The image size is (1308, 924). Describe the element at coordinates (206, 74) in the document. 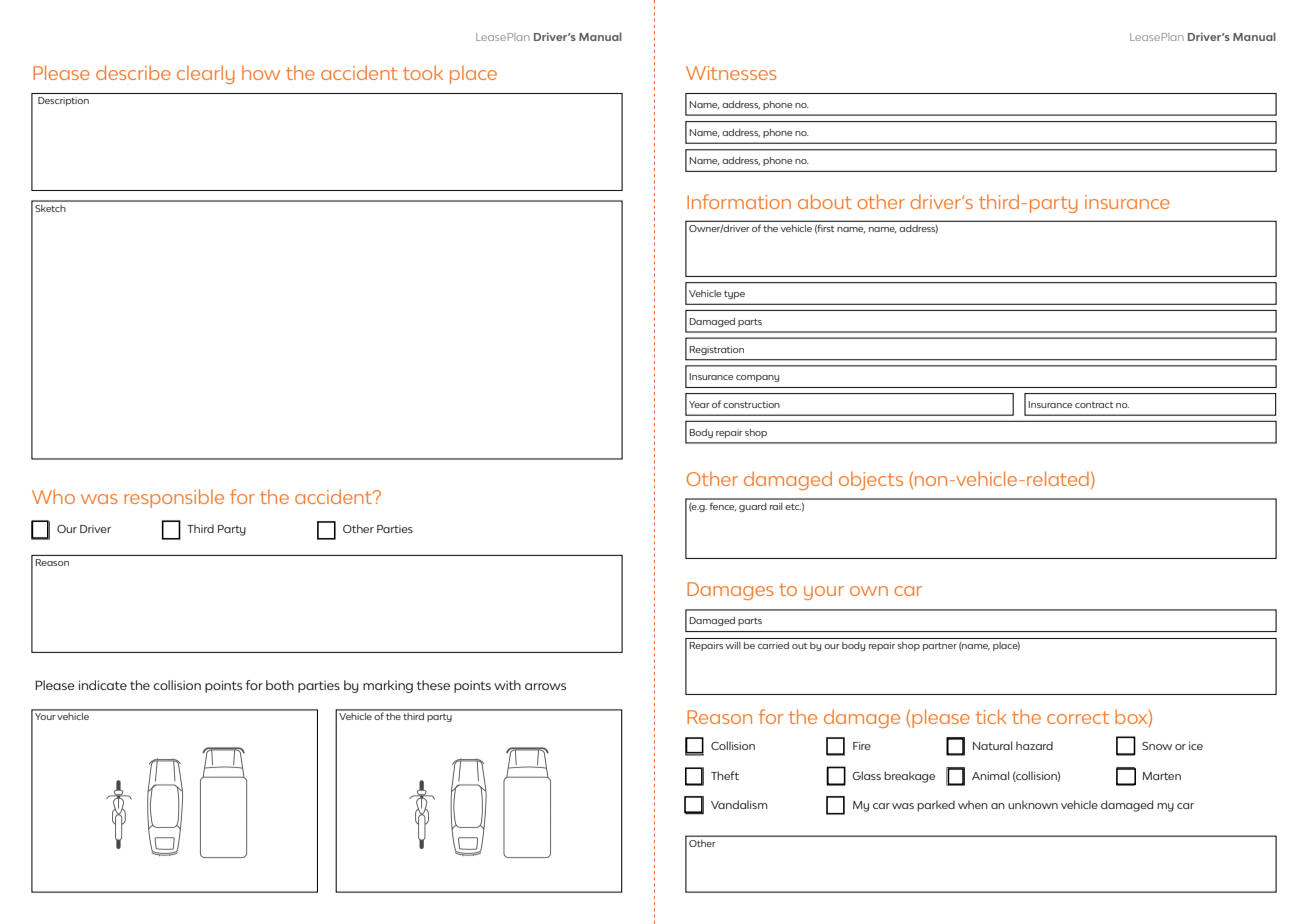

I see `clearly` at that location.
